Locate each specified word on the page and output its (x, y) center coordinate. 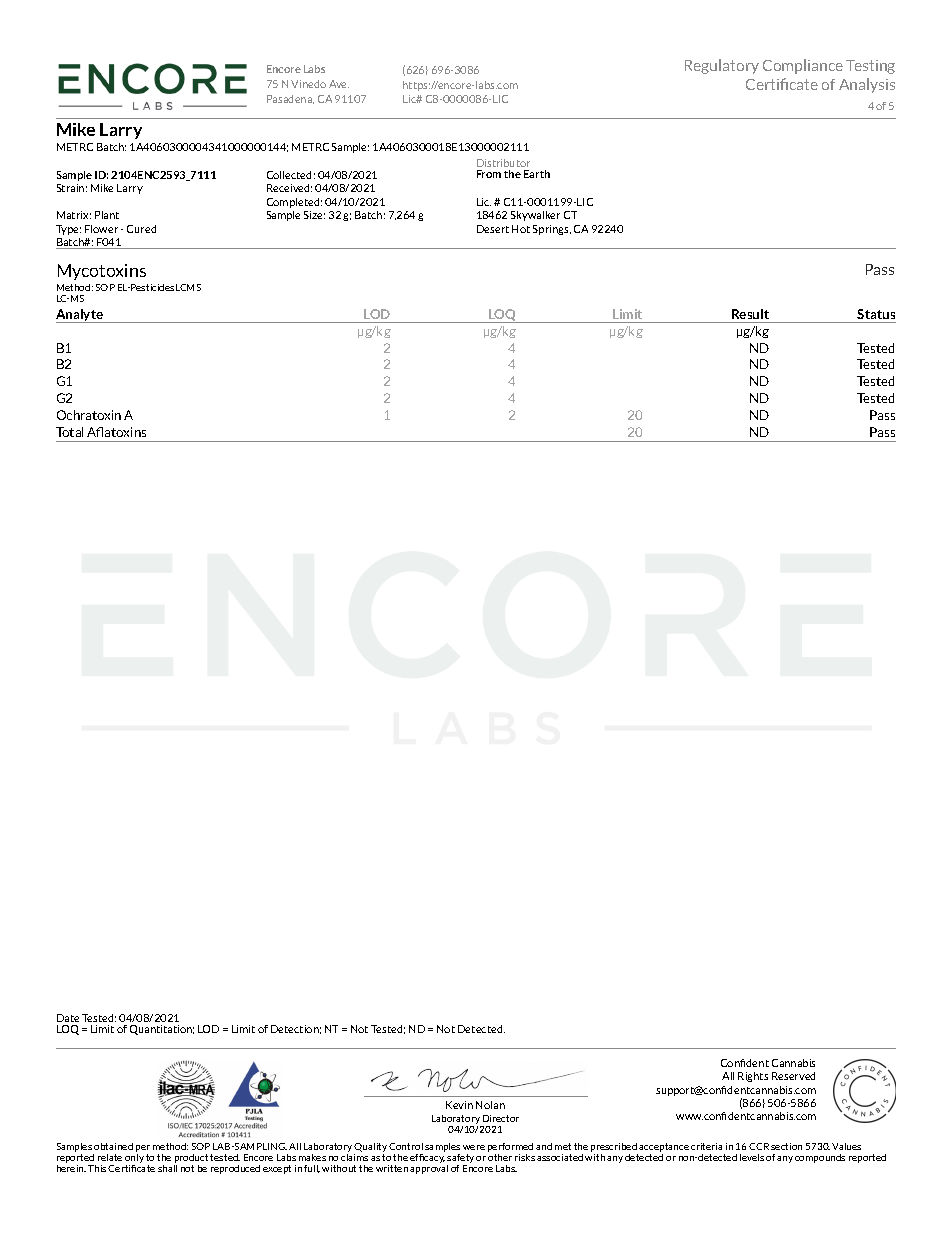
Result (750, 314)
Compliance (803, 66)
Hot (521, 229)
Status (876, 314)
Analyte (80, 316)
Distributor (503, 163)
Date (68, 1018)
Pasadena (290, 99)
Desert (493, 229)
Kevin (459, 1105)
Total (69, 432)
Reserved (793, 1076)
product (191, 1158)
